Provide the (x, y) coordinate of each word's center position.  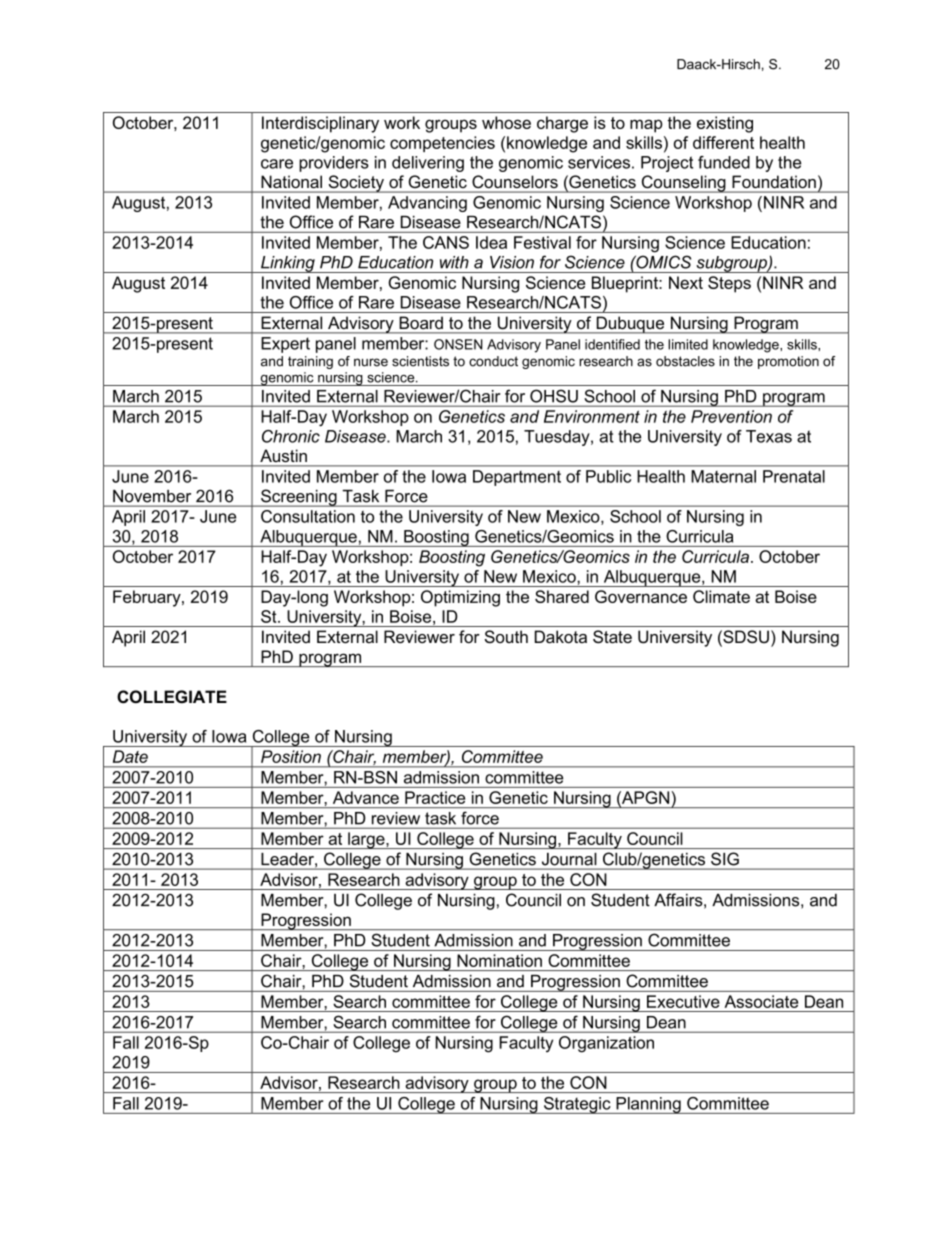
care (277, 164)
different (723, 142)
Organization (606, 1044)
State (612, 637)
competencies (442, 144)
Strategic (577, 1105)
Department (517, 478)
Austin (283, 456)
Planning (648, 1105)
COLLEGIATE (172, 697)
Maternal (723, 476)
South (506, 636)
